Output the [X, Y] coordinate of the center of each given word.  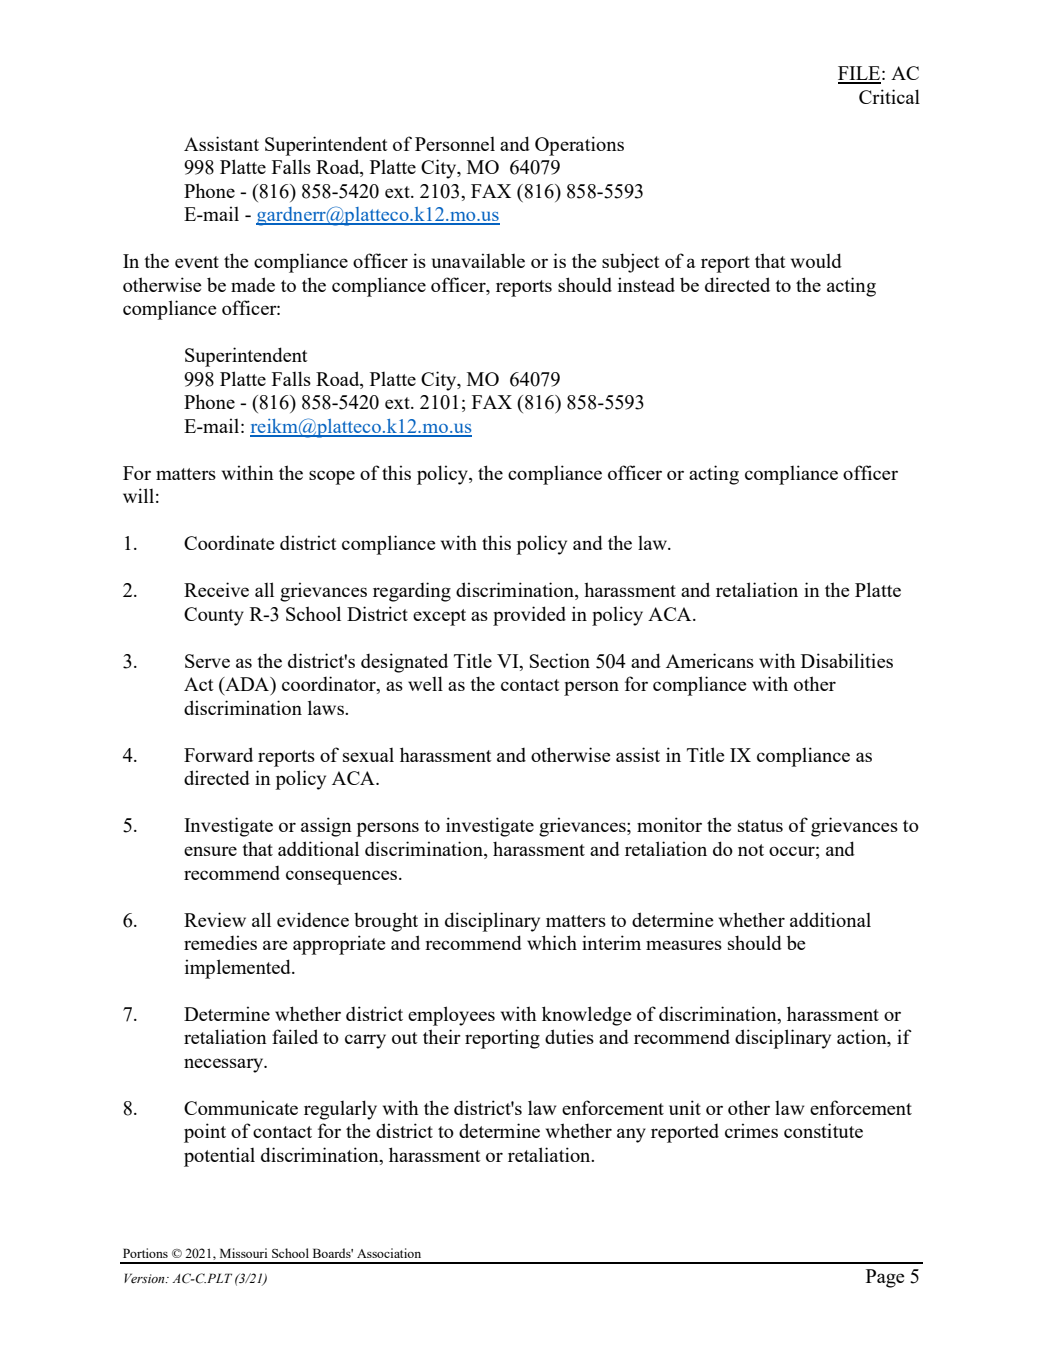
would [816, 260]
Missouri [243, 1253]
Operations [579, 146]
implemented [239, 969]
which [552, 942]
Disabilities [847, 660]
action [863, 1038]
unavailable [478, 260]
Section [560, 660]
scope [332, 477]
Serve [207, 661]
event [197, 262]
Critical [889, 96]
